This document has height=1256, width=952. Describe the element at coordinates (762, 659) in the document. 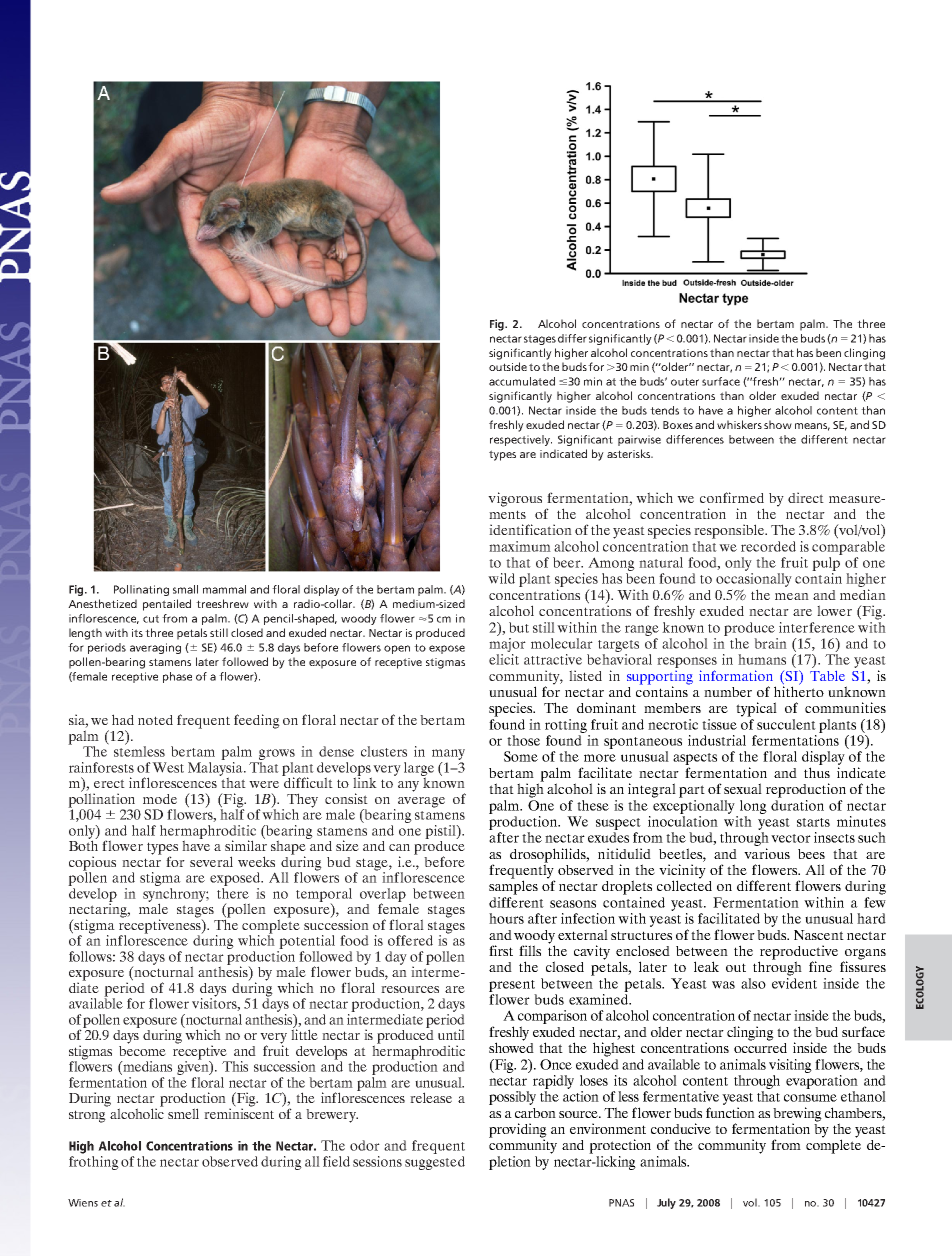

I see `humans` at that location.
